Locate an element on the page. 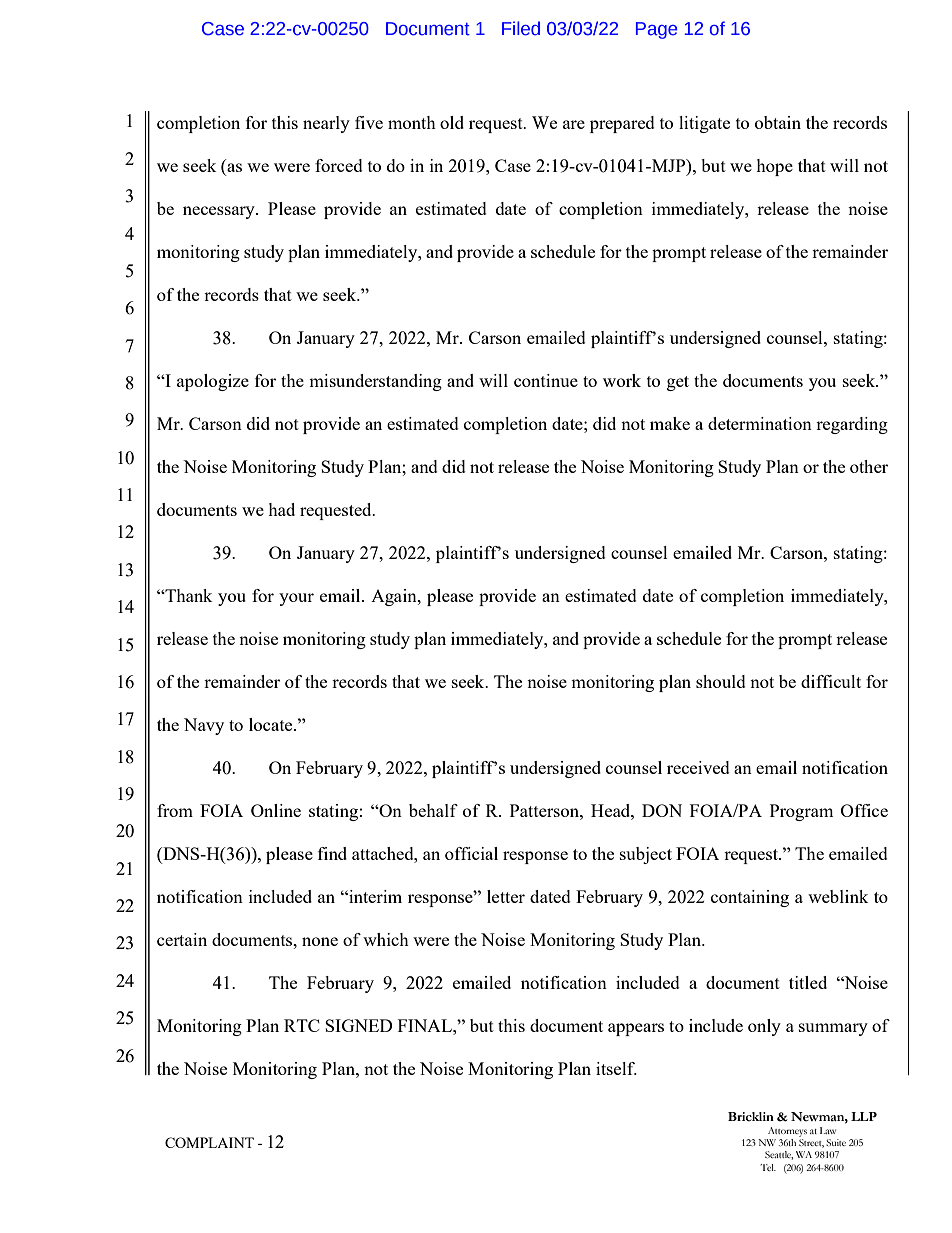 This document has width=952, height=1233. COMPLAINT is located at coordinates (209, 1142).
